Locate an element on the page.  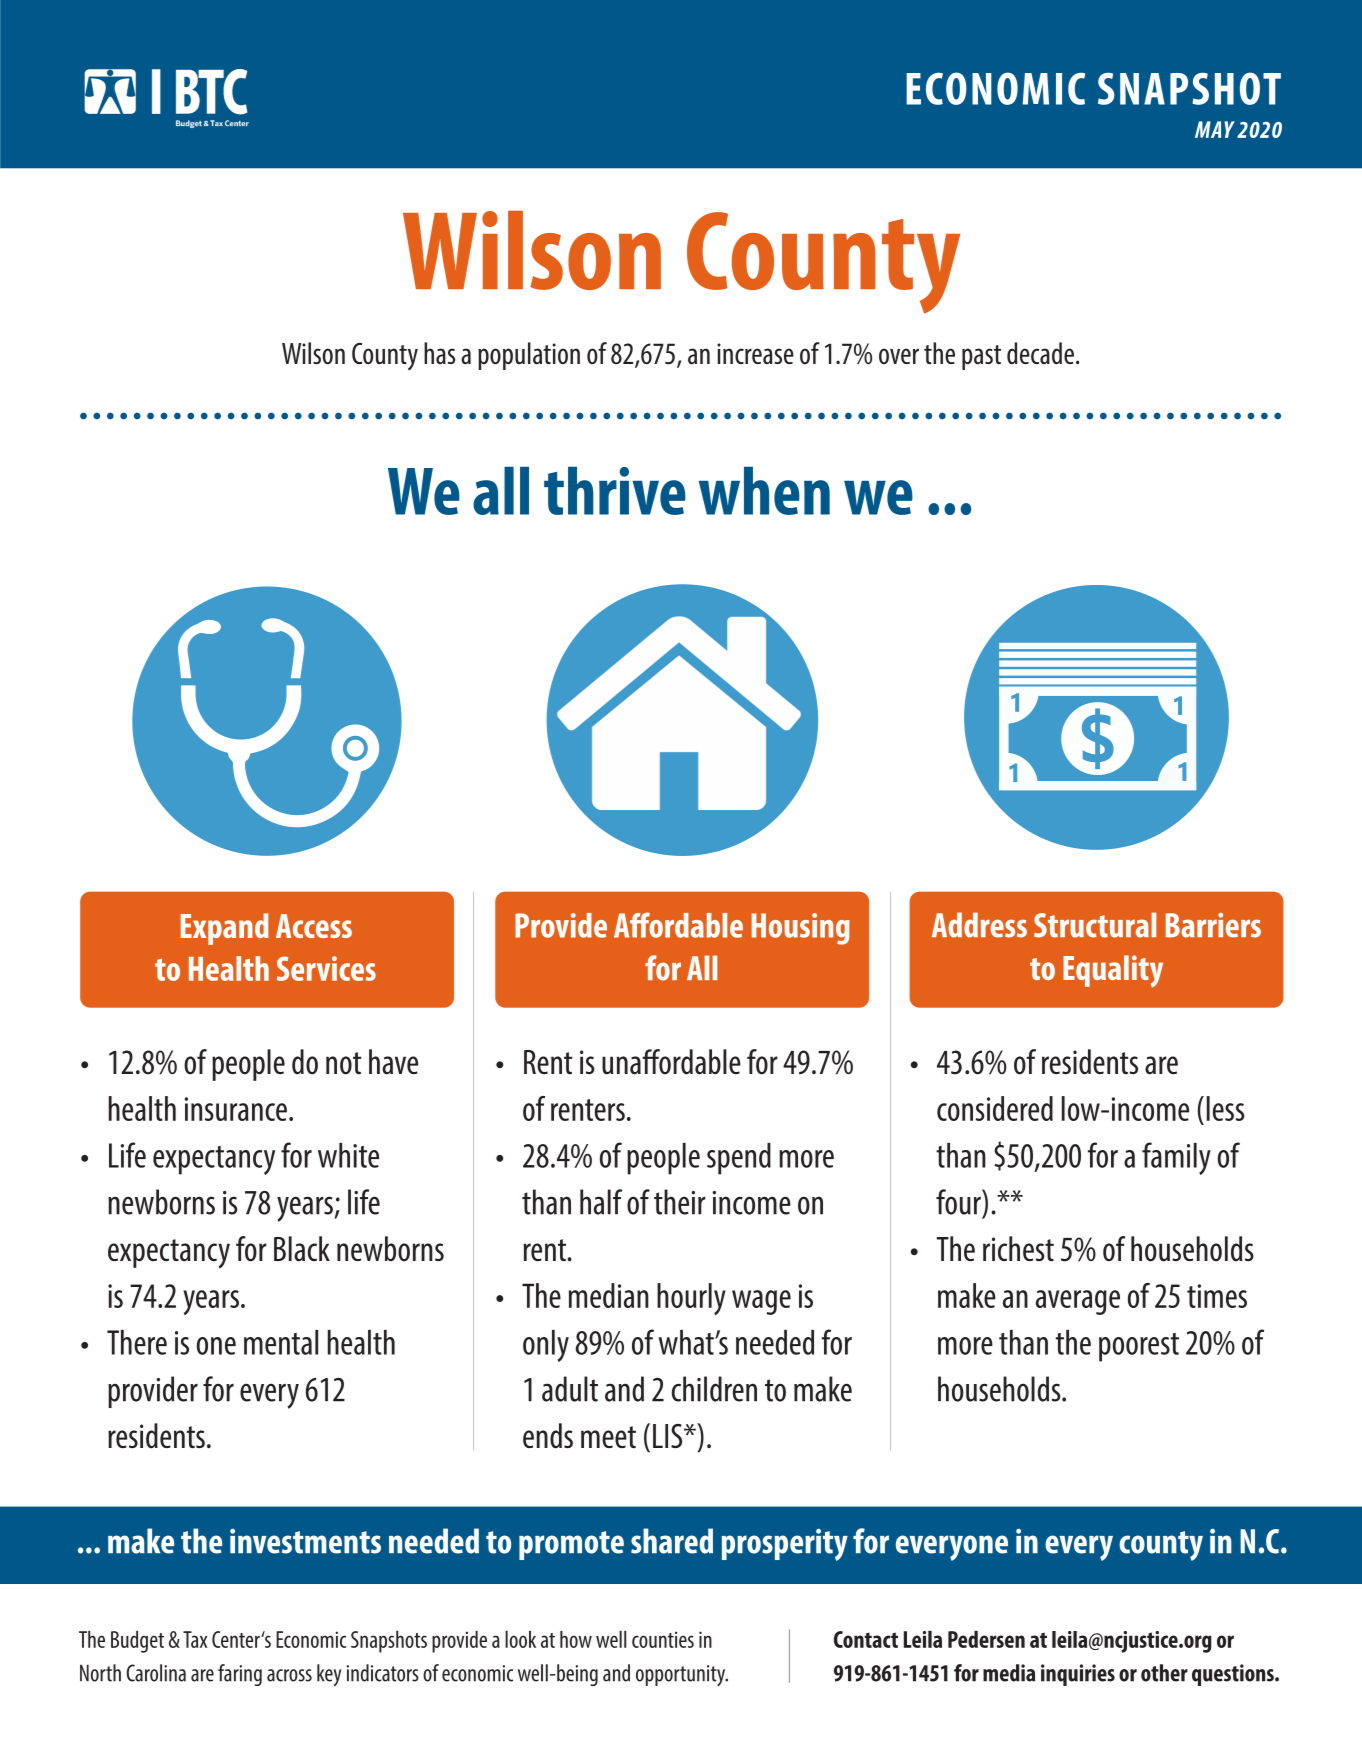
inquiries is located at coordinates (1078, 1675).
